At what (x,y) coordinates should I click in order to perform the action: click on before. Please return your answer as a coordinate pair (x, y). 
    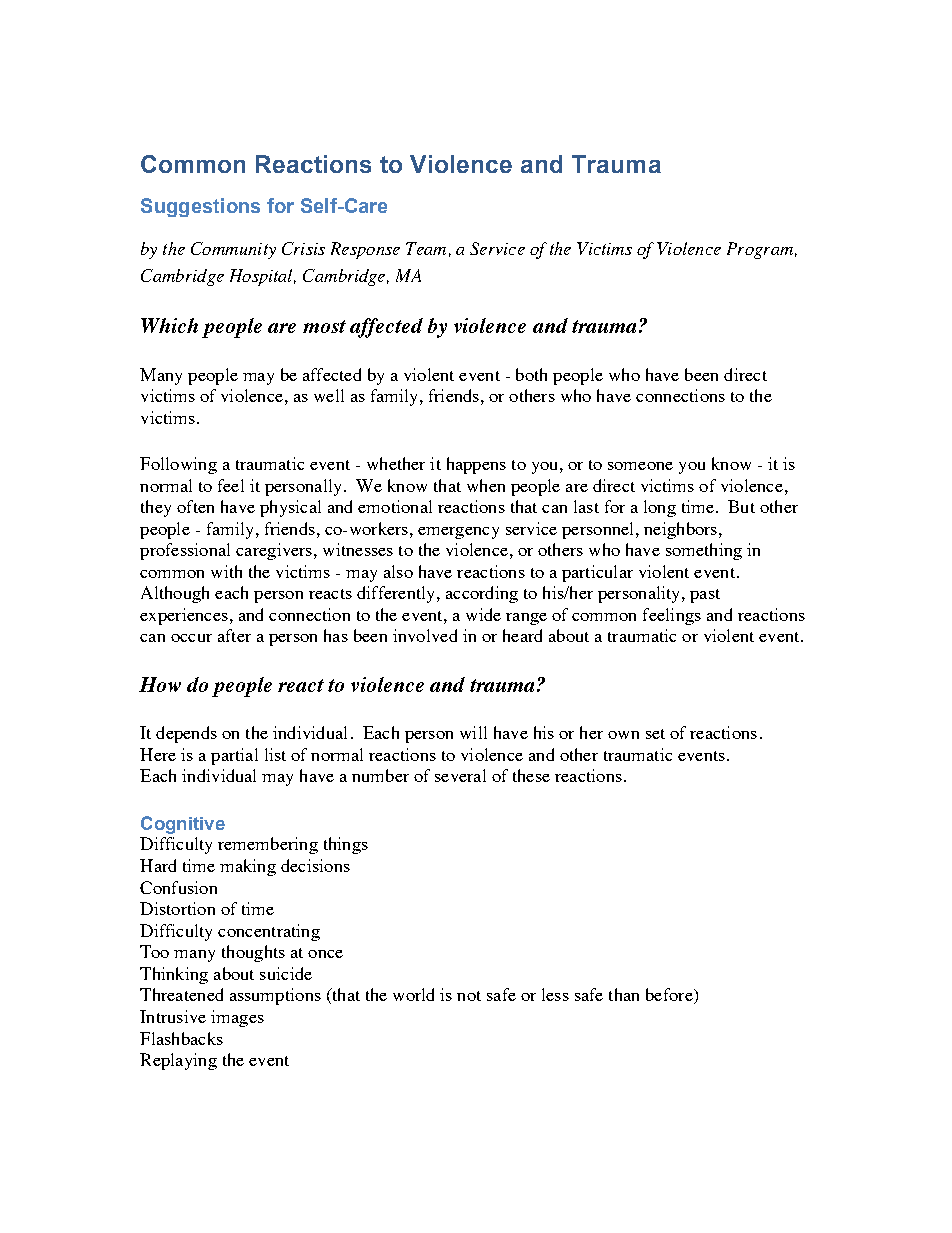
    Looking at the image, I should click on (670, 996).
